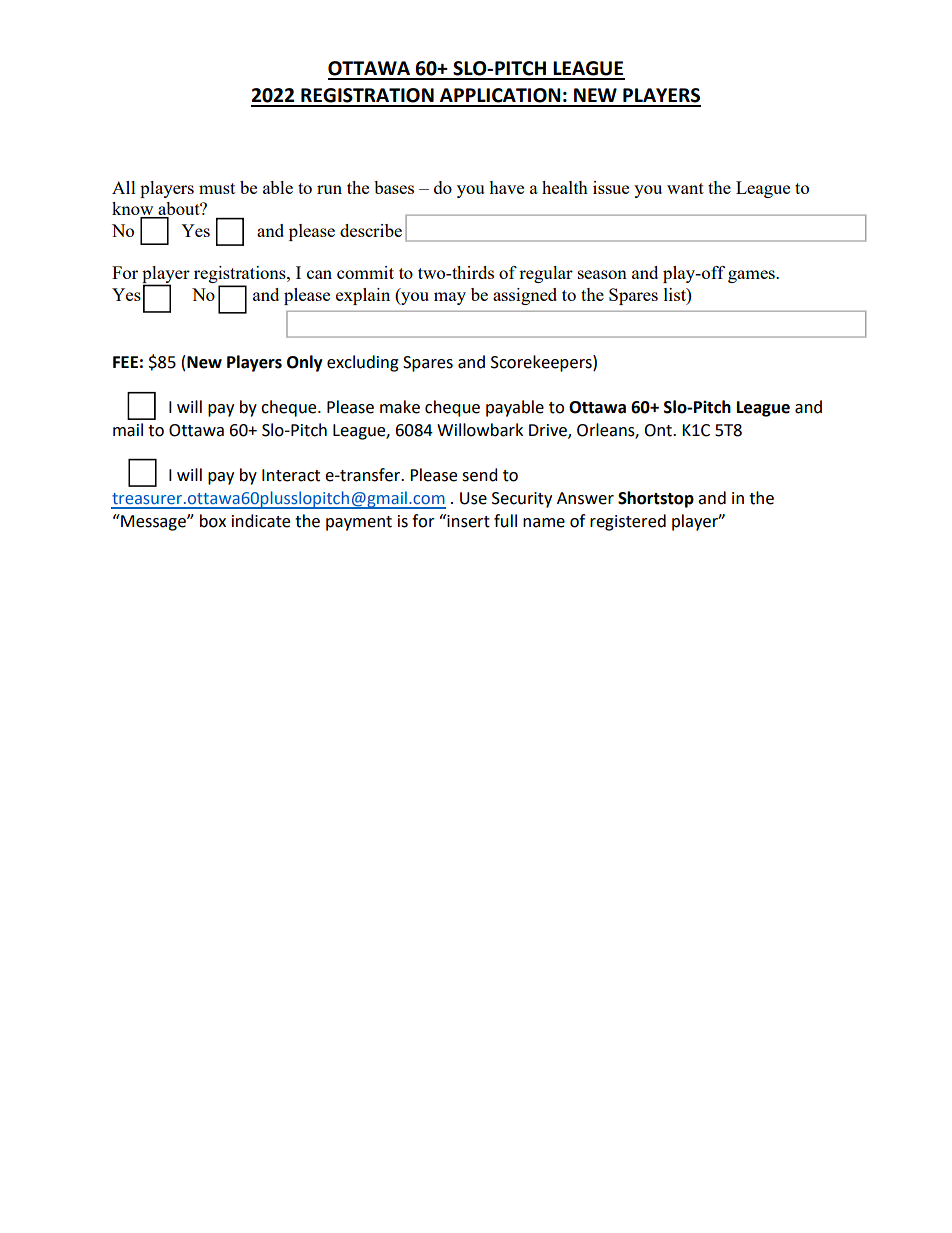 This screenshot has width=952, height=1233. I want to click on must, so click(217, 188).
